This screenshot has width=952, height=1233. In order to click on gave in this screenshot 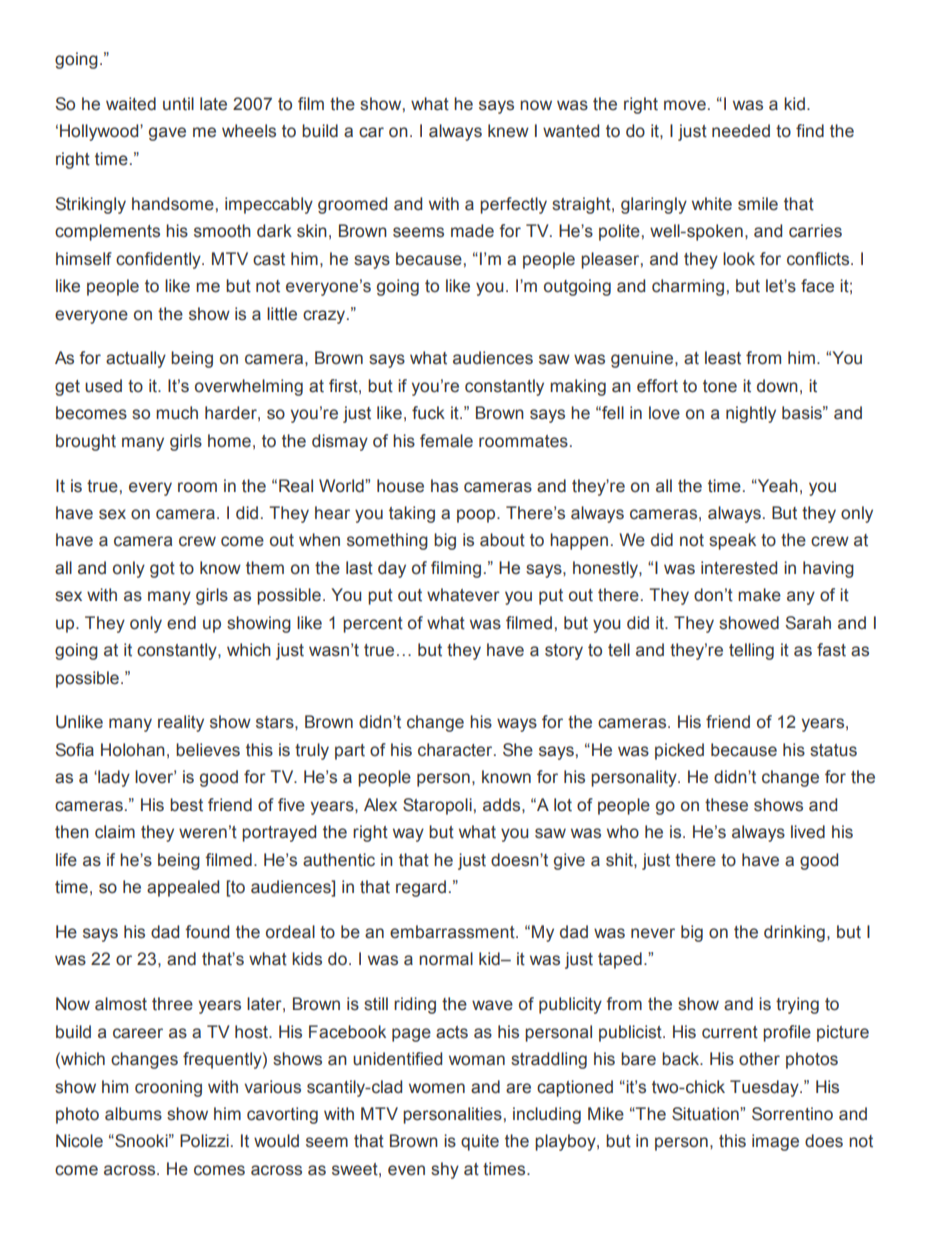, I will do `click(167, 134)`.
